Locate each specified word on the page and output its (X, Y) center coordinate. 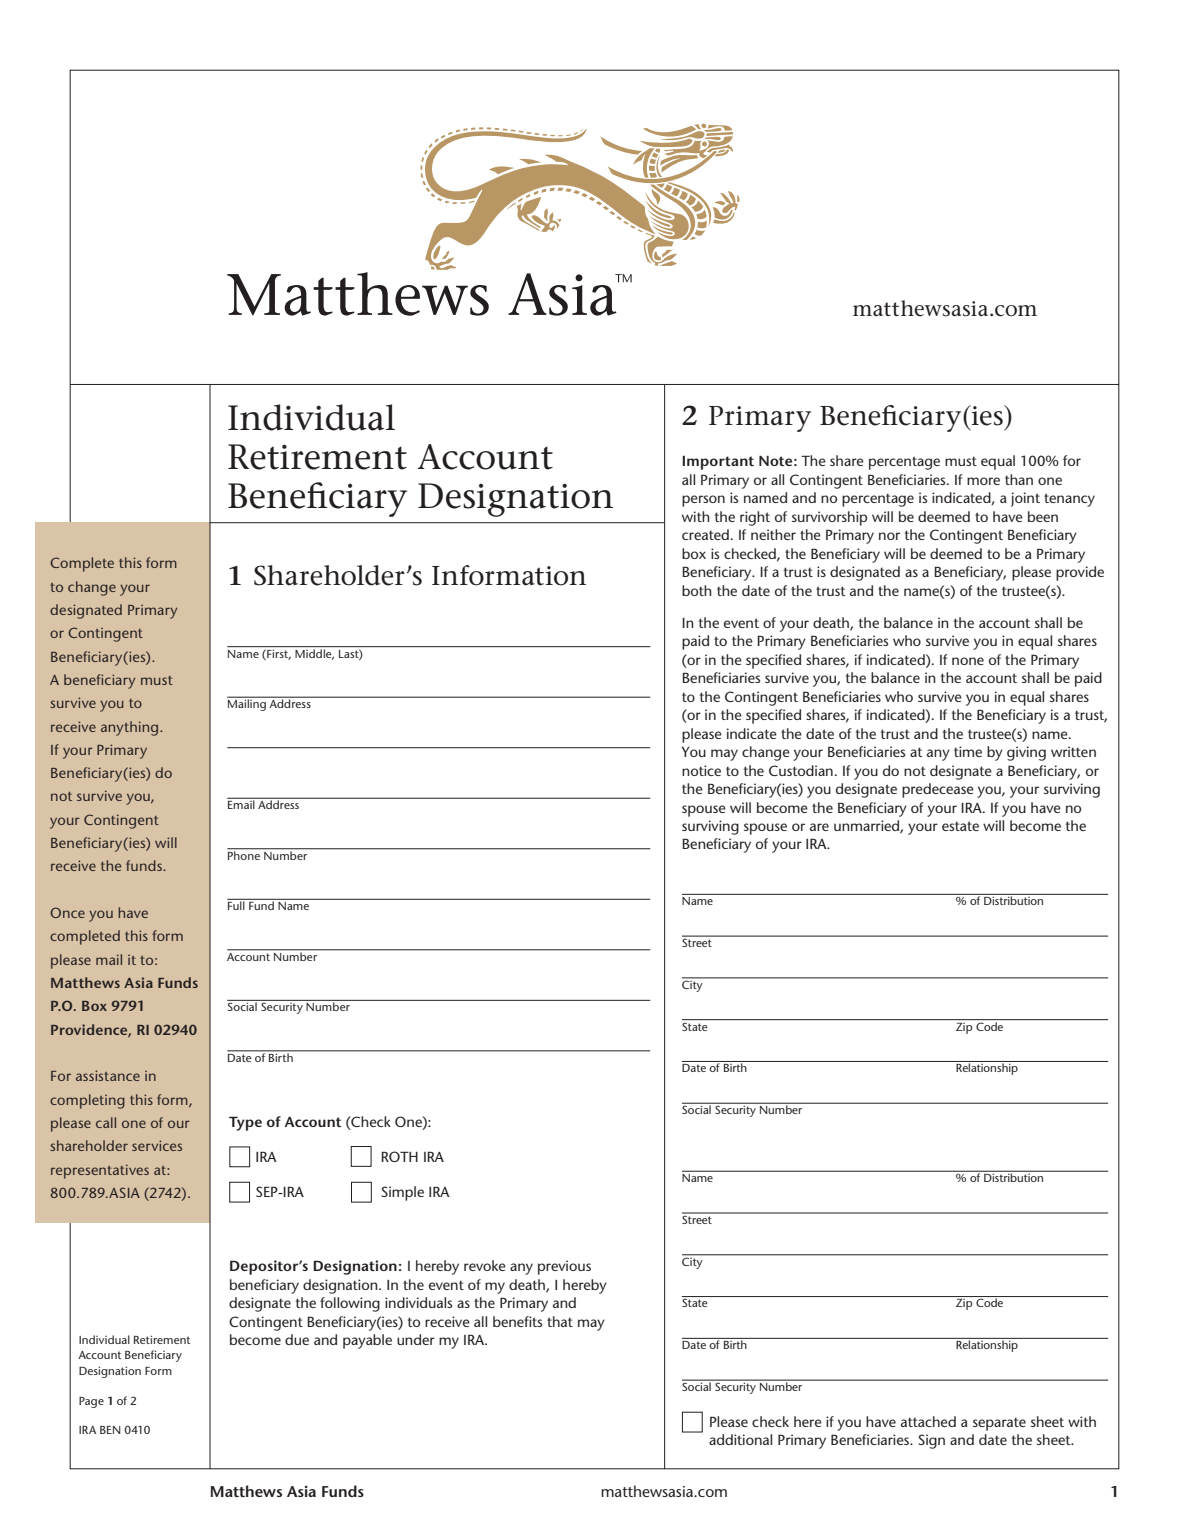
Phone (245, 854)
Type (245, 1123)
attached (928, 1421)
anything (131, 728)
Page (91, 1402)
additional (740, 1439)
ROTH (399, 1156)
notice (701, 770)
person (703, 501)
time (968, 751)
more (983, 481)
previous (564, 1267)
